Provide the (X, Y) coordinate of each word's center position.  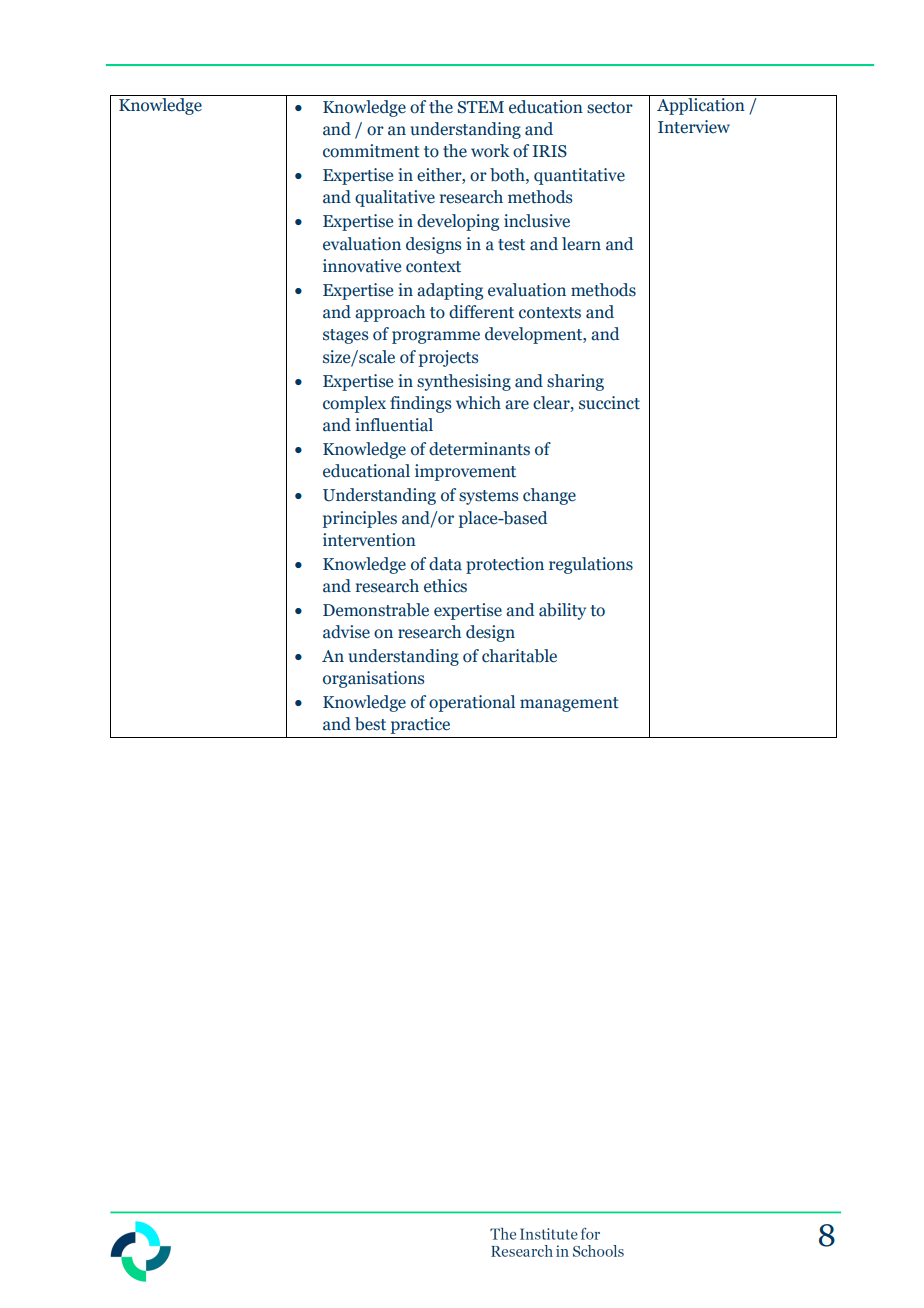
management (569, 704)
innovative (362, 266)
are (517, 405)
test (511, 245)
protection (505, 565)
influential (394, 425)
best (370, 724)
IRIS (550, 151)
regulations (591, 565)
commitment (371, 151)
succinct (609, 403)
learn (581, 244)
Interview (694, 127)
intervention (369, 540)
